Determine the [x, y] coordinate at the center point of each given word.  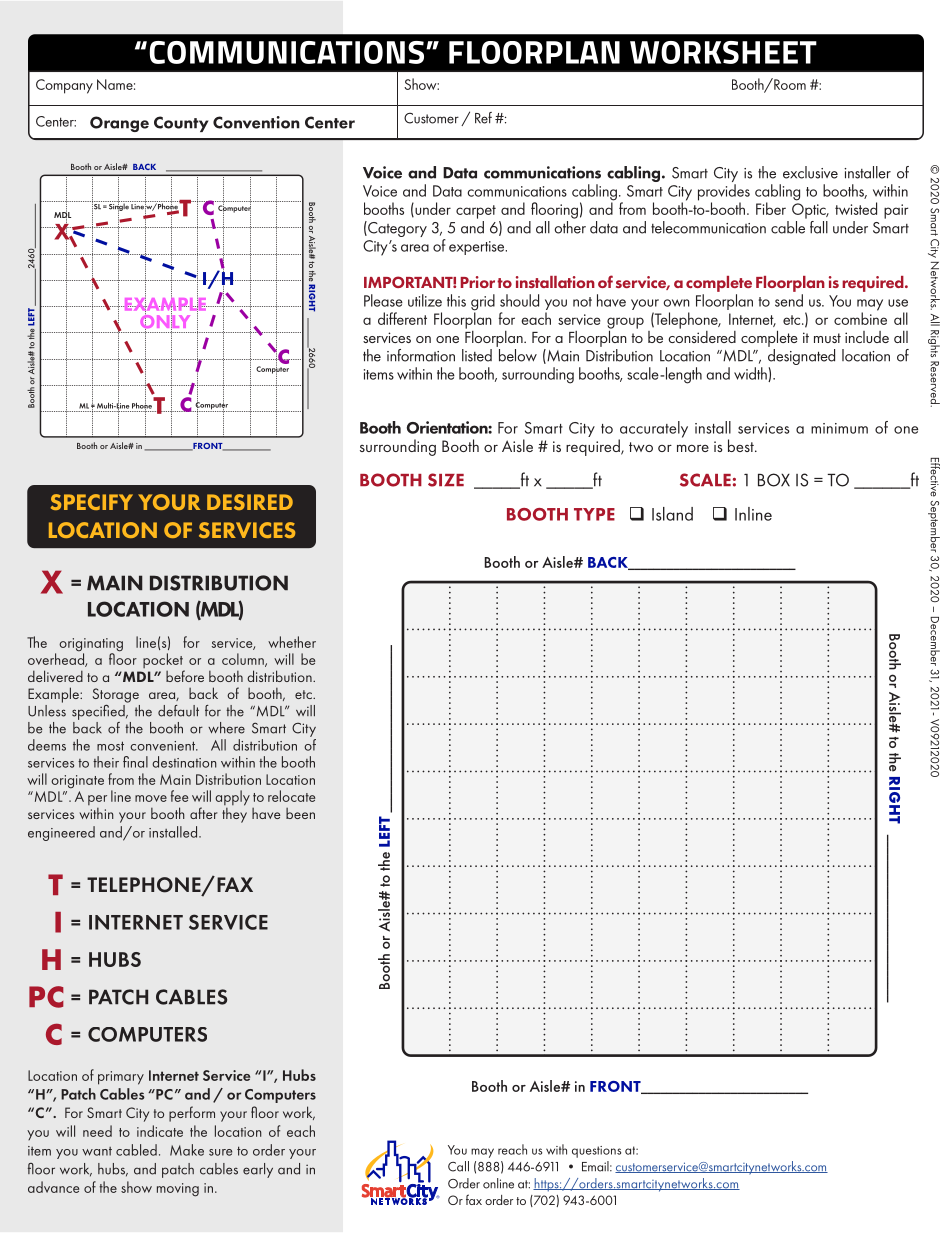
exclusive [810, 172]
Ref [483, 118]
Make [187, 1150]
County [181, 124]
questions [596, 1152]
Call [458, 1166]
